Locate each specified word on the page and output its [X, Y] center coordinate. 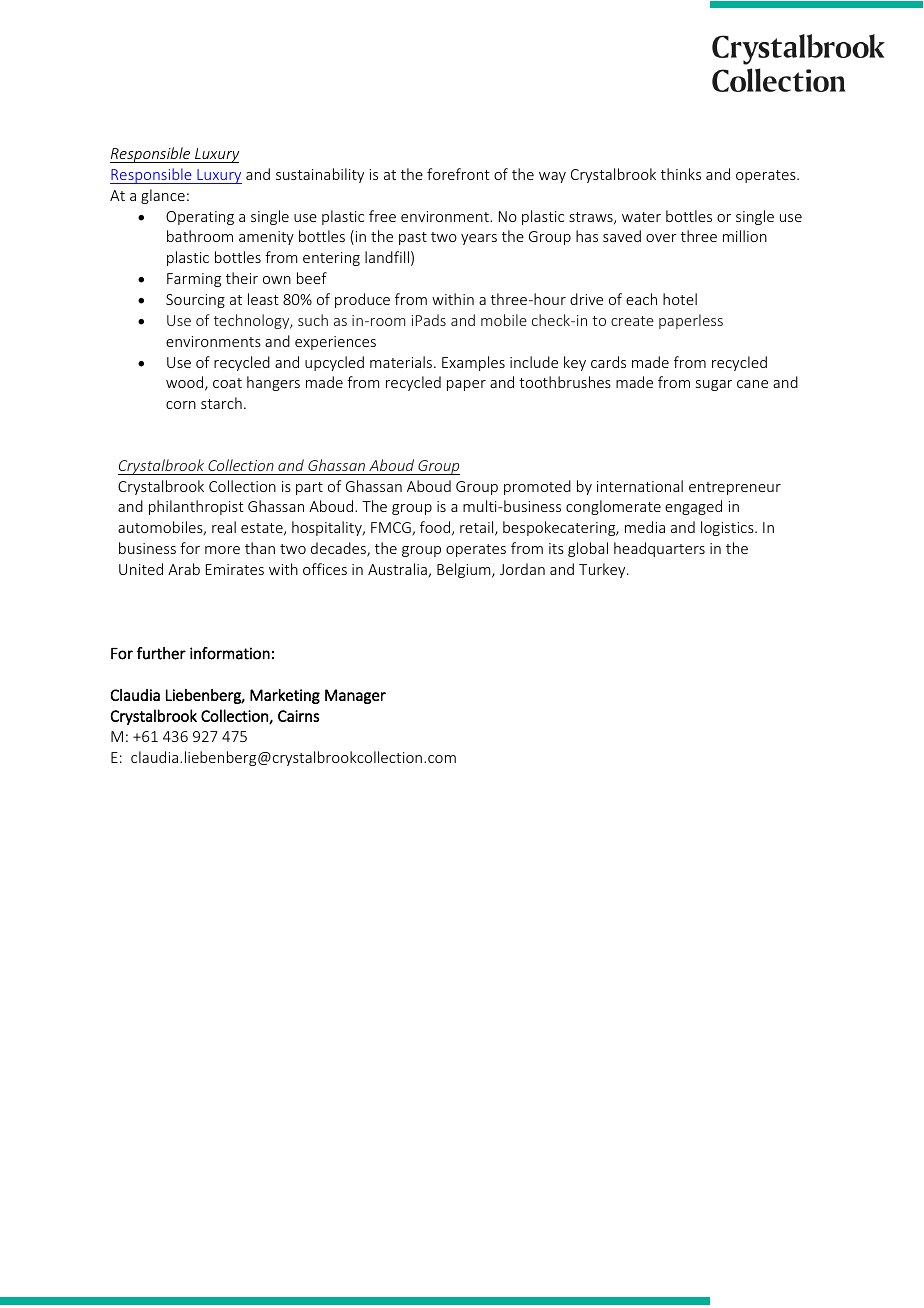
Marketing [285, 696]
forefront [458, 174]
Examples [473, 363]
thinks [681, 174]
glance [163, 196]
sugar [714, 385]
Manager [355, 696]
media [645, 527]
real [224, 527]
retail [478, 528]
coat [227, 383]
